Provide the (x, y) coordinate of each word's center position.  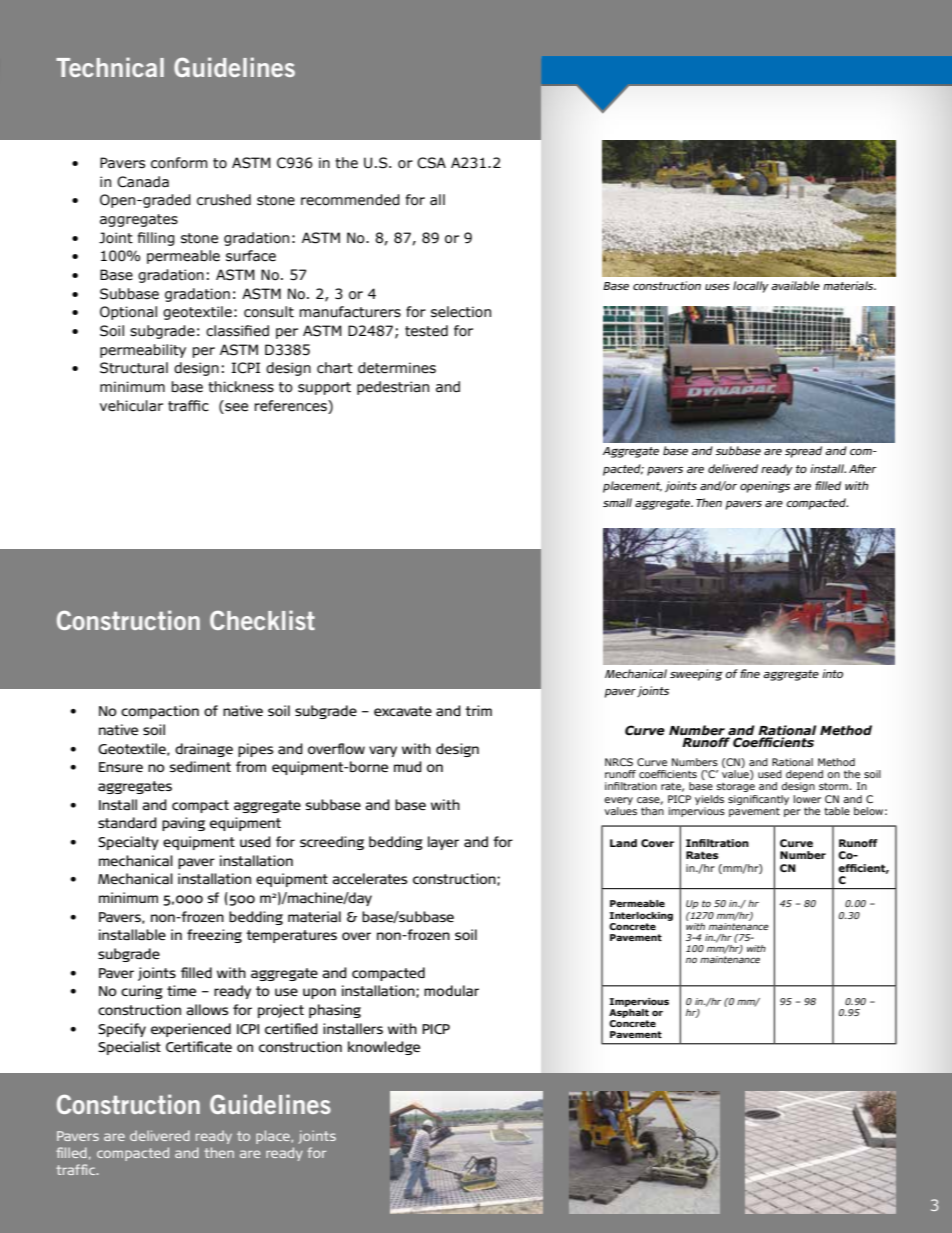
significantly (758, 800)
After (863, 468)
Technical (110, 67)
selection (461, 312)
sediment (200, 766)
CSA (431, 163)
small (617, 502)
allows (207, 1009)
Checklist (262, 620)
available (795, 285)
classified (237, 331)
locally (751, 287)
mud (408, 766)
